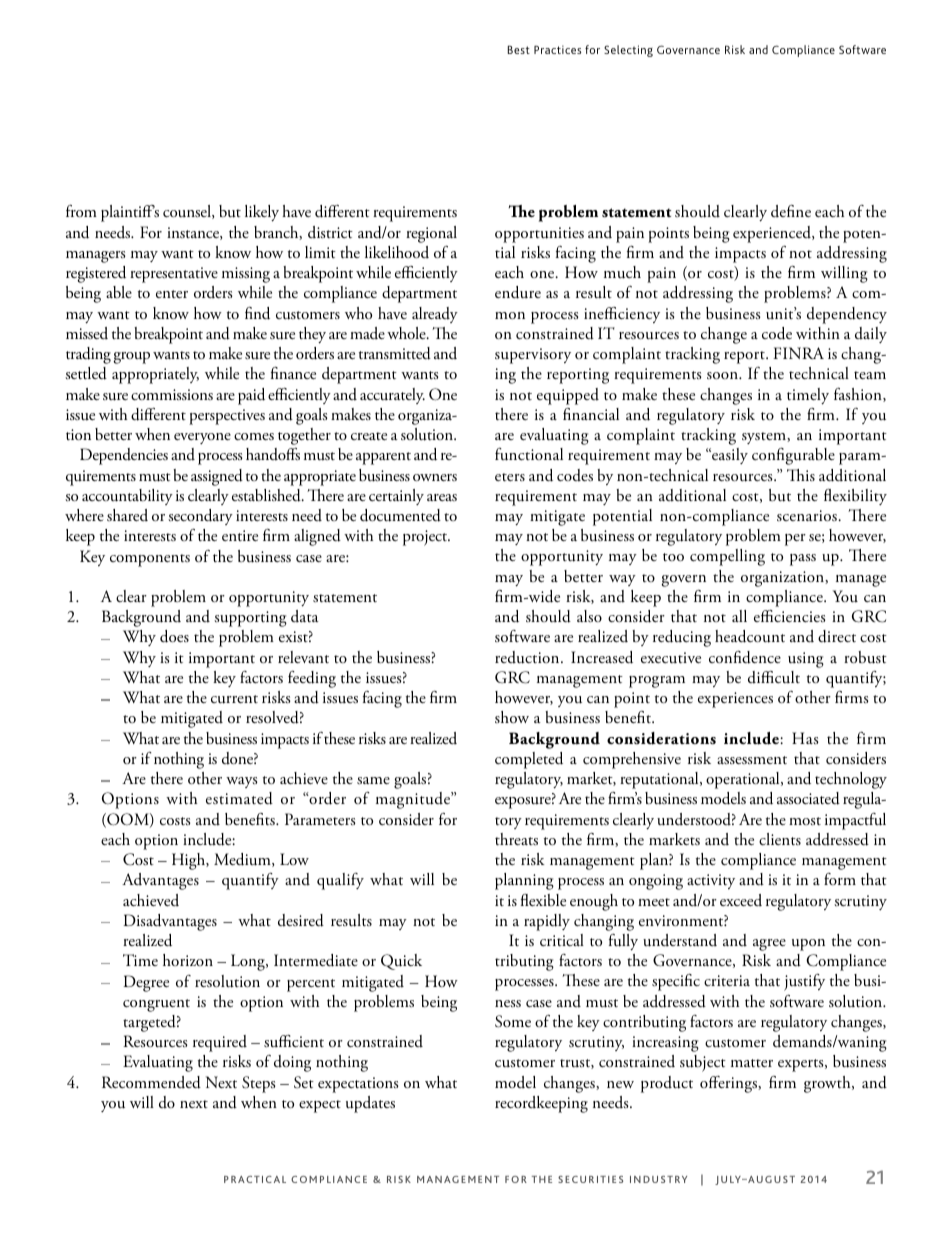 The width and height of the screenshot is (952, 1233). Describe the element at coordinates (513, 1021) in the screenshot. I see `Some` at that location.
